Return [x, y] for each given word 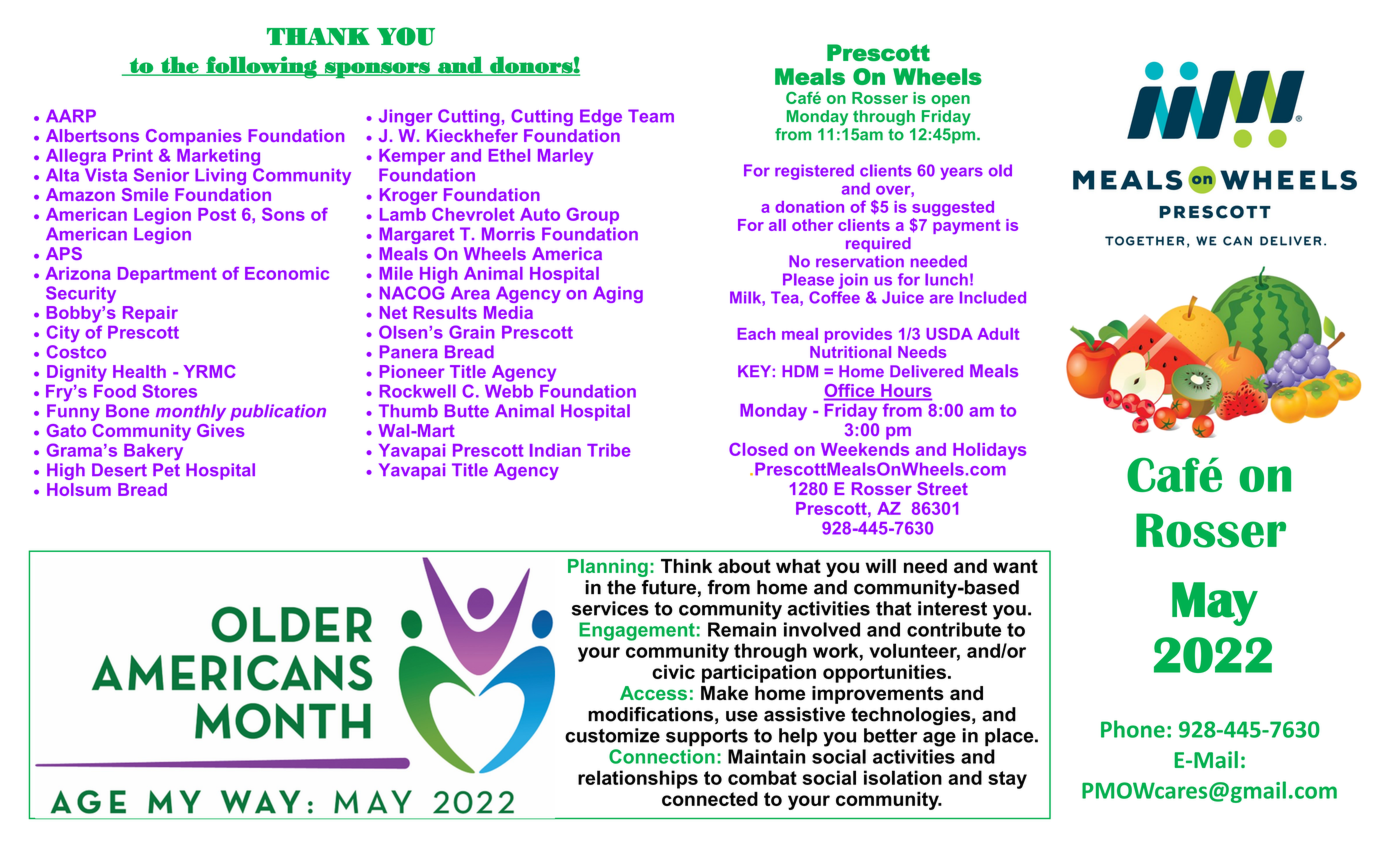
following [261, 67]
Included [993, 297]
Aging [618, 294]
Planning [608, 568]
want [1015, 566]
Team [651, 116]
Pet [166, 470]
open [950, 101]
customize [612, 735]
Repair [150, 314]
